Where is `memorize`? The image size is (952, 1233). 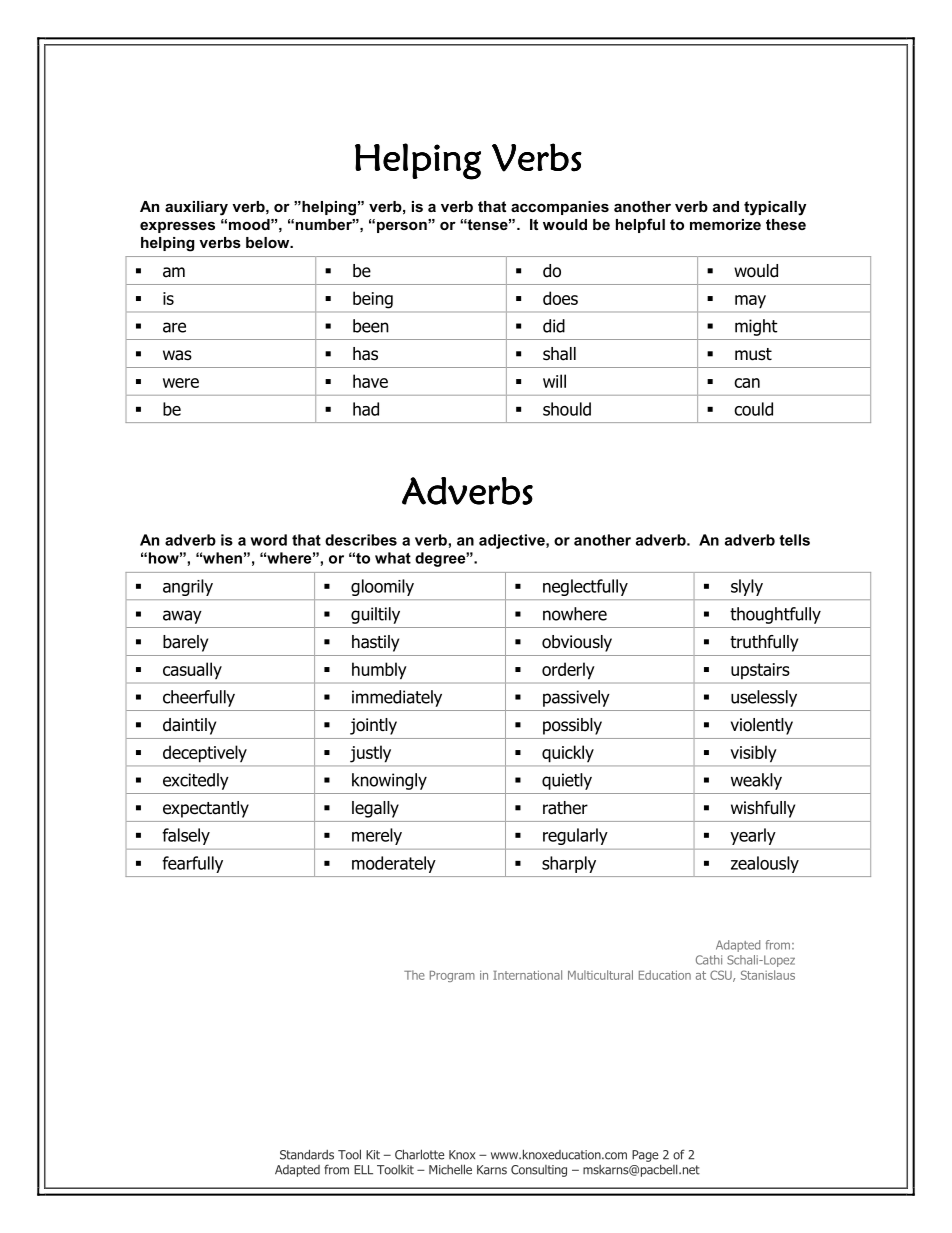
memorize is located at coordinates (725, 224).
